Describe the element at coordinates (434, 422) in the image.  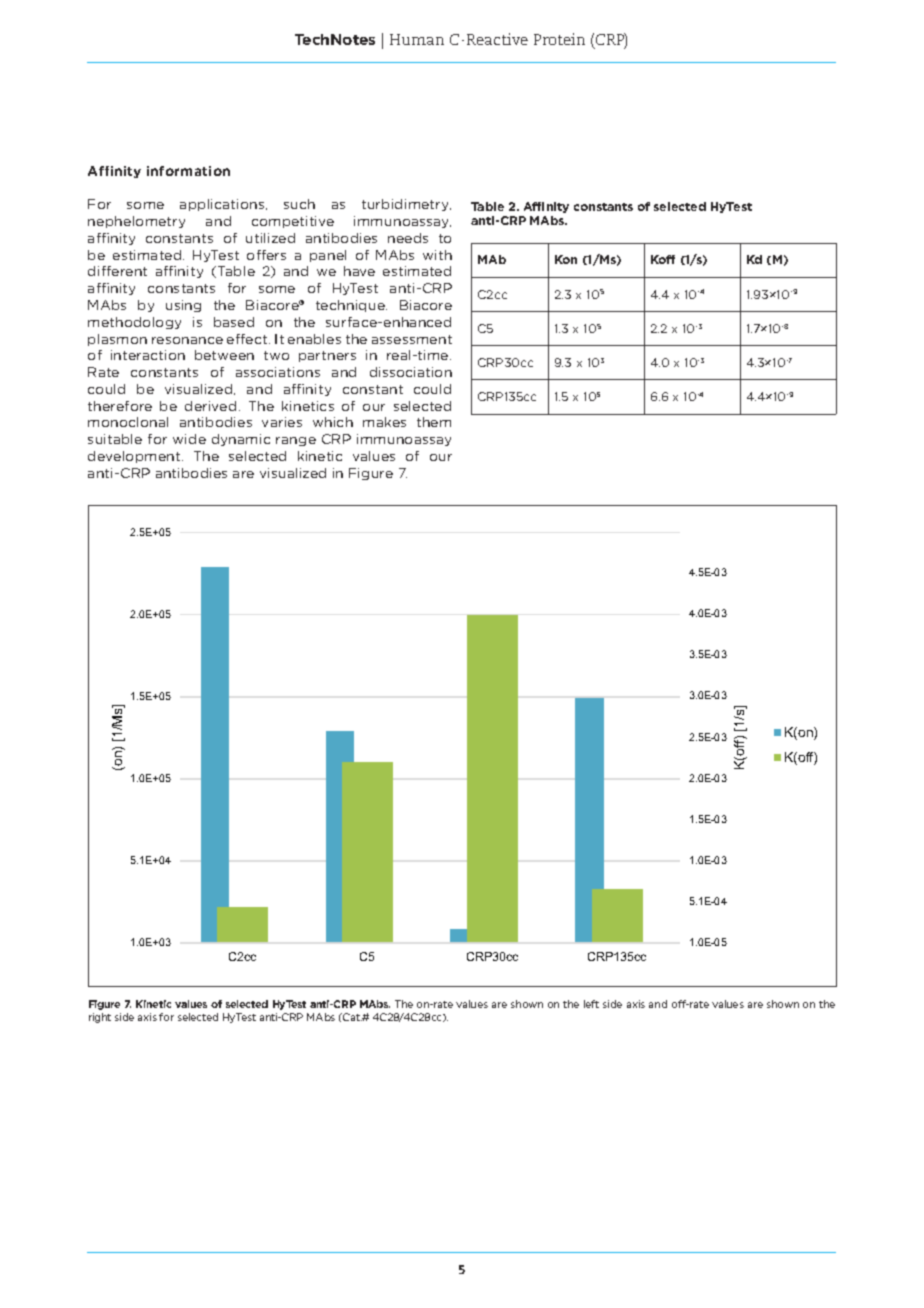
I see `them` at that location.
